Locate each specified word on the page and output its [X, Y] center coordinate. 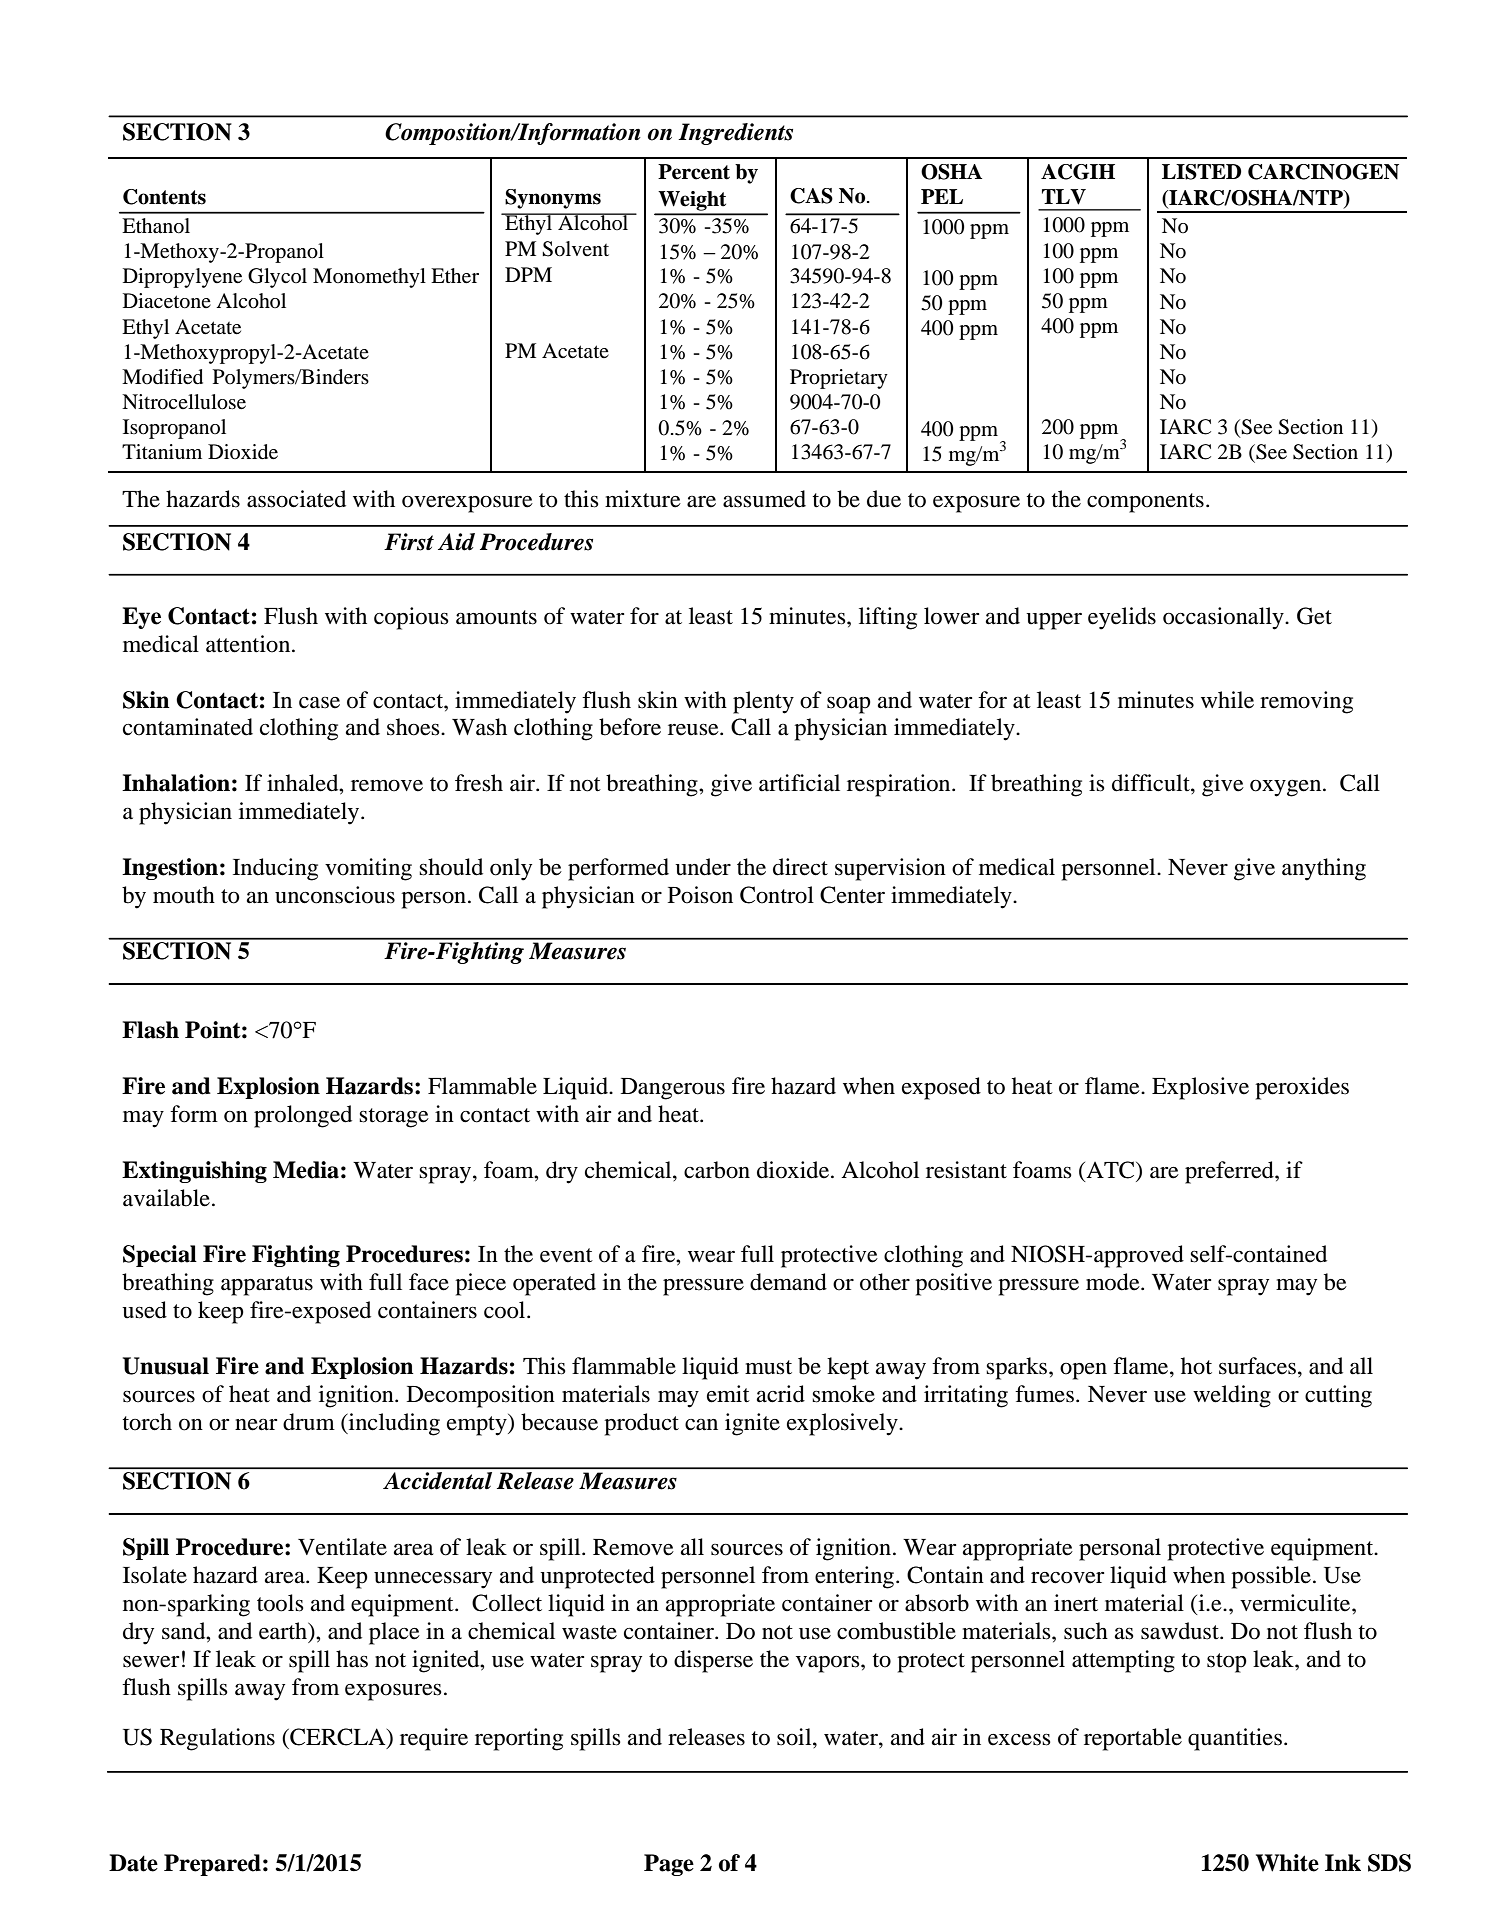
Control [777, 895]
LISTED [1202, 172]
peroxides [1302, 1088]
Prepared [212, 1865]
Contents [164, 197]
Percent [694, 172]
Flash [150, 1030]
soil [795, 1737]
